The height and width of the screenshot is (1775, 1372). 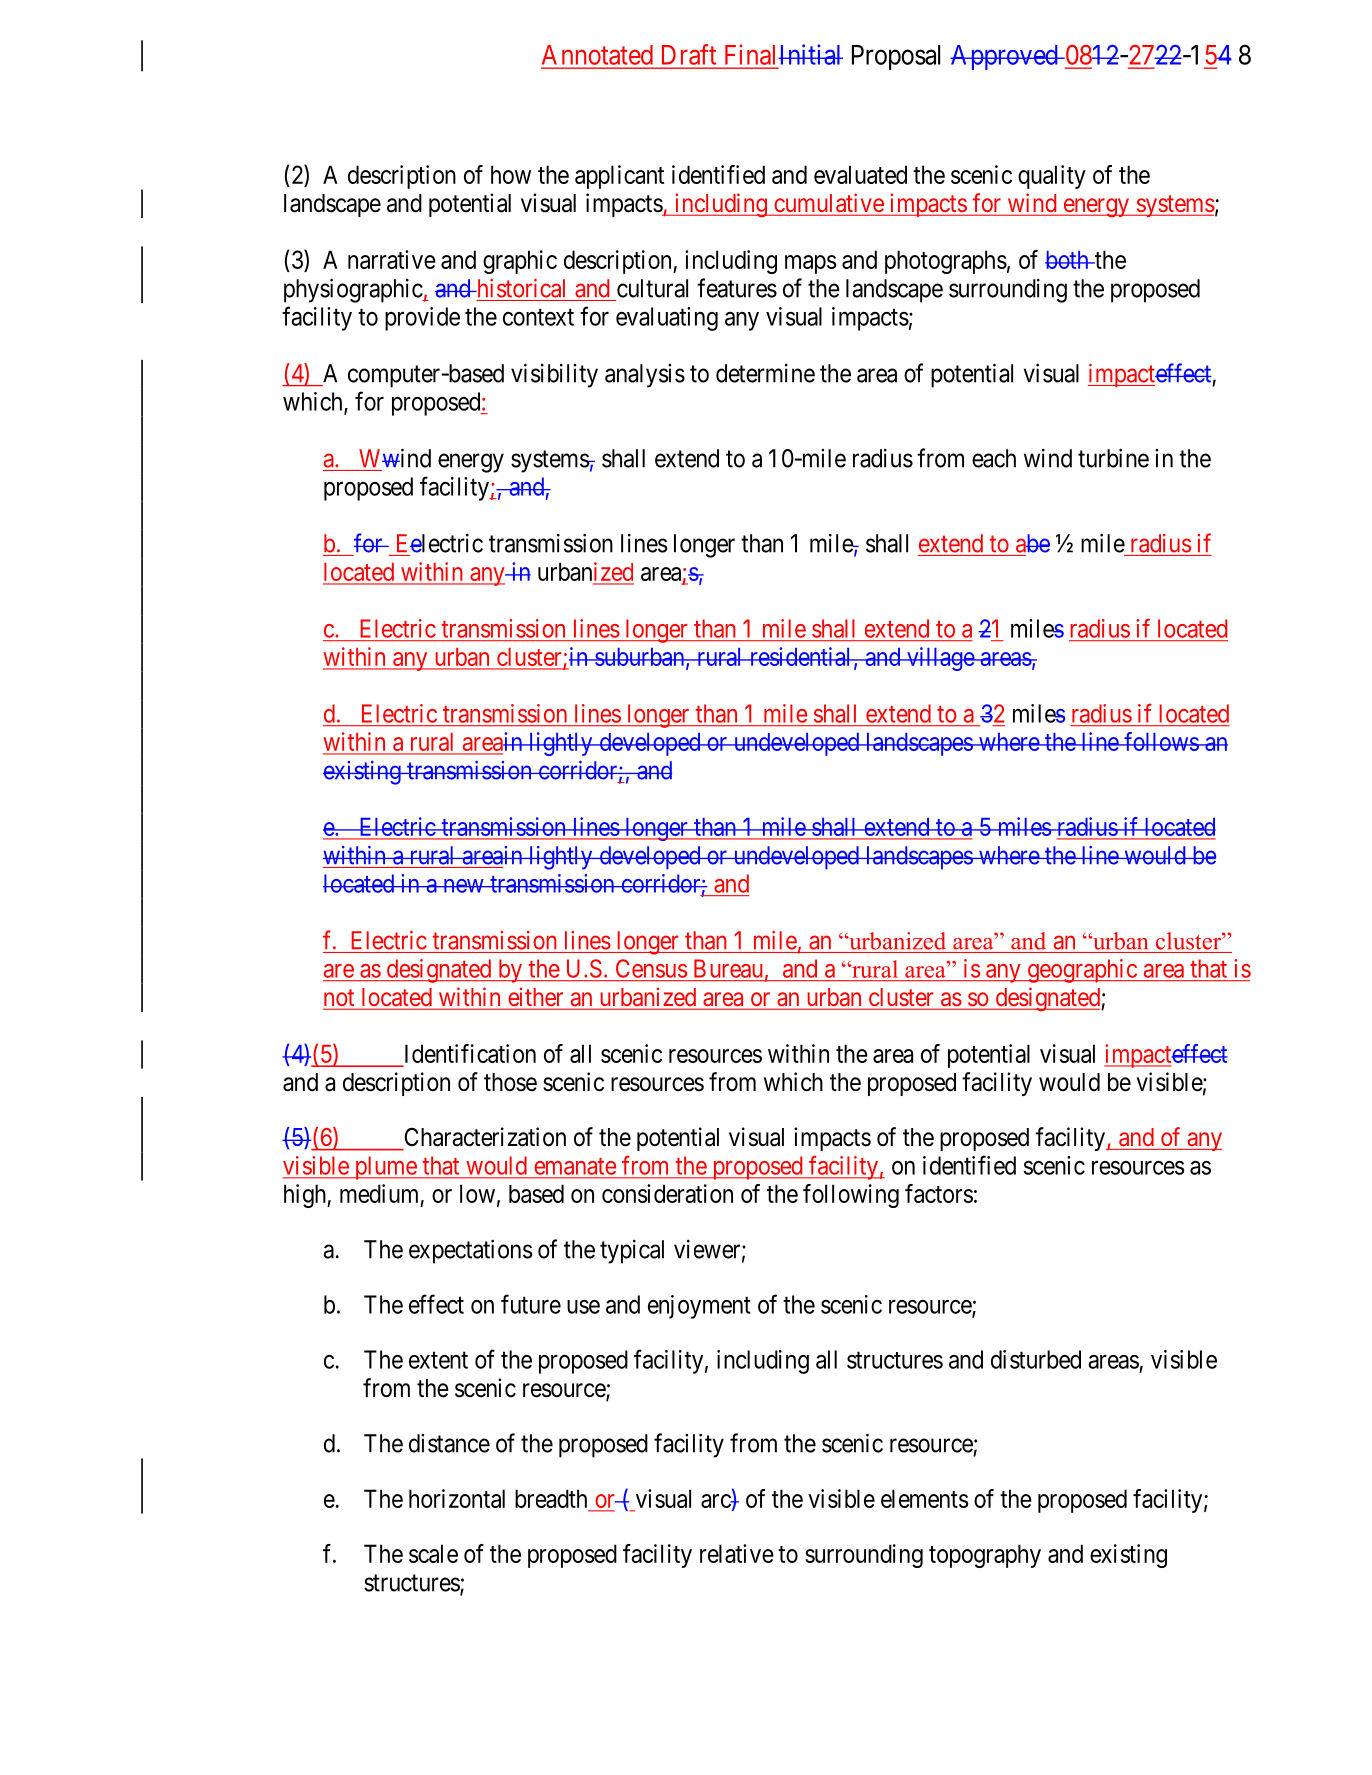 What do you see at coordinates (985, 1556) in the screenshot?
I see `topography` at bounding box center [985, 1556].
